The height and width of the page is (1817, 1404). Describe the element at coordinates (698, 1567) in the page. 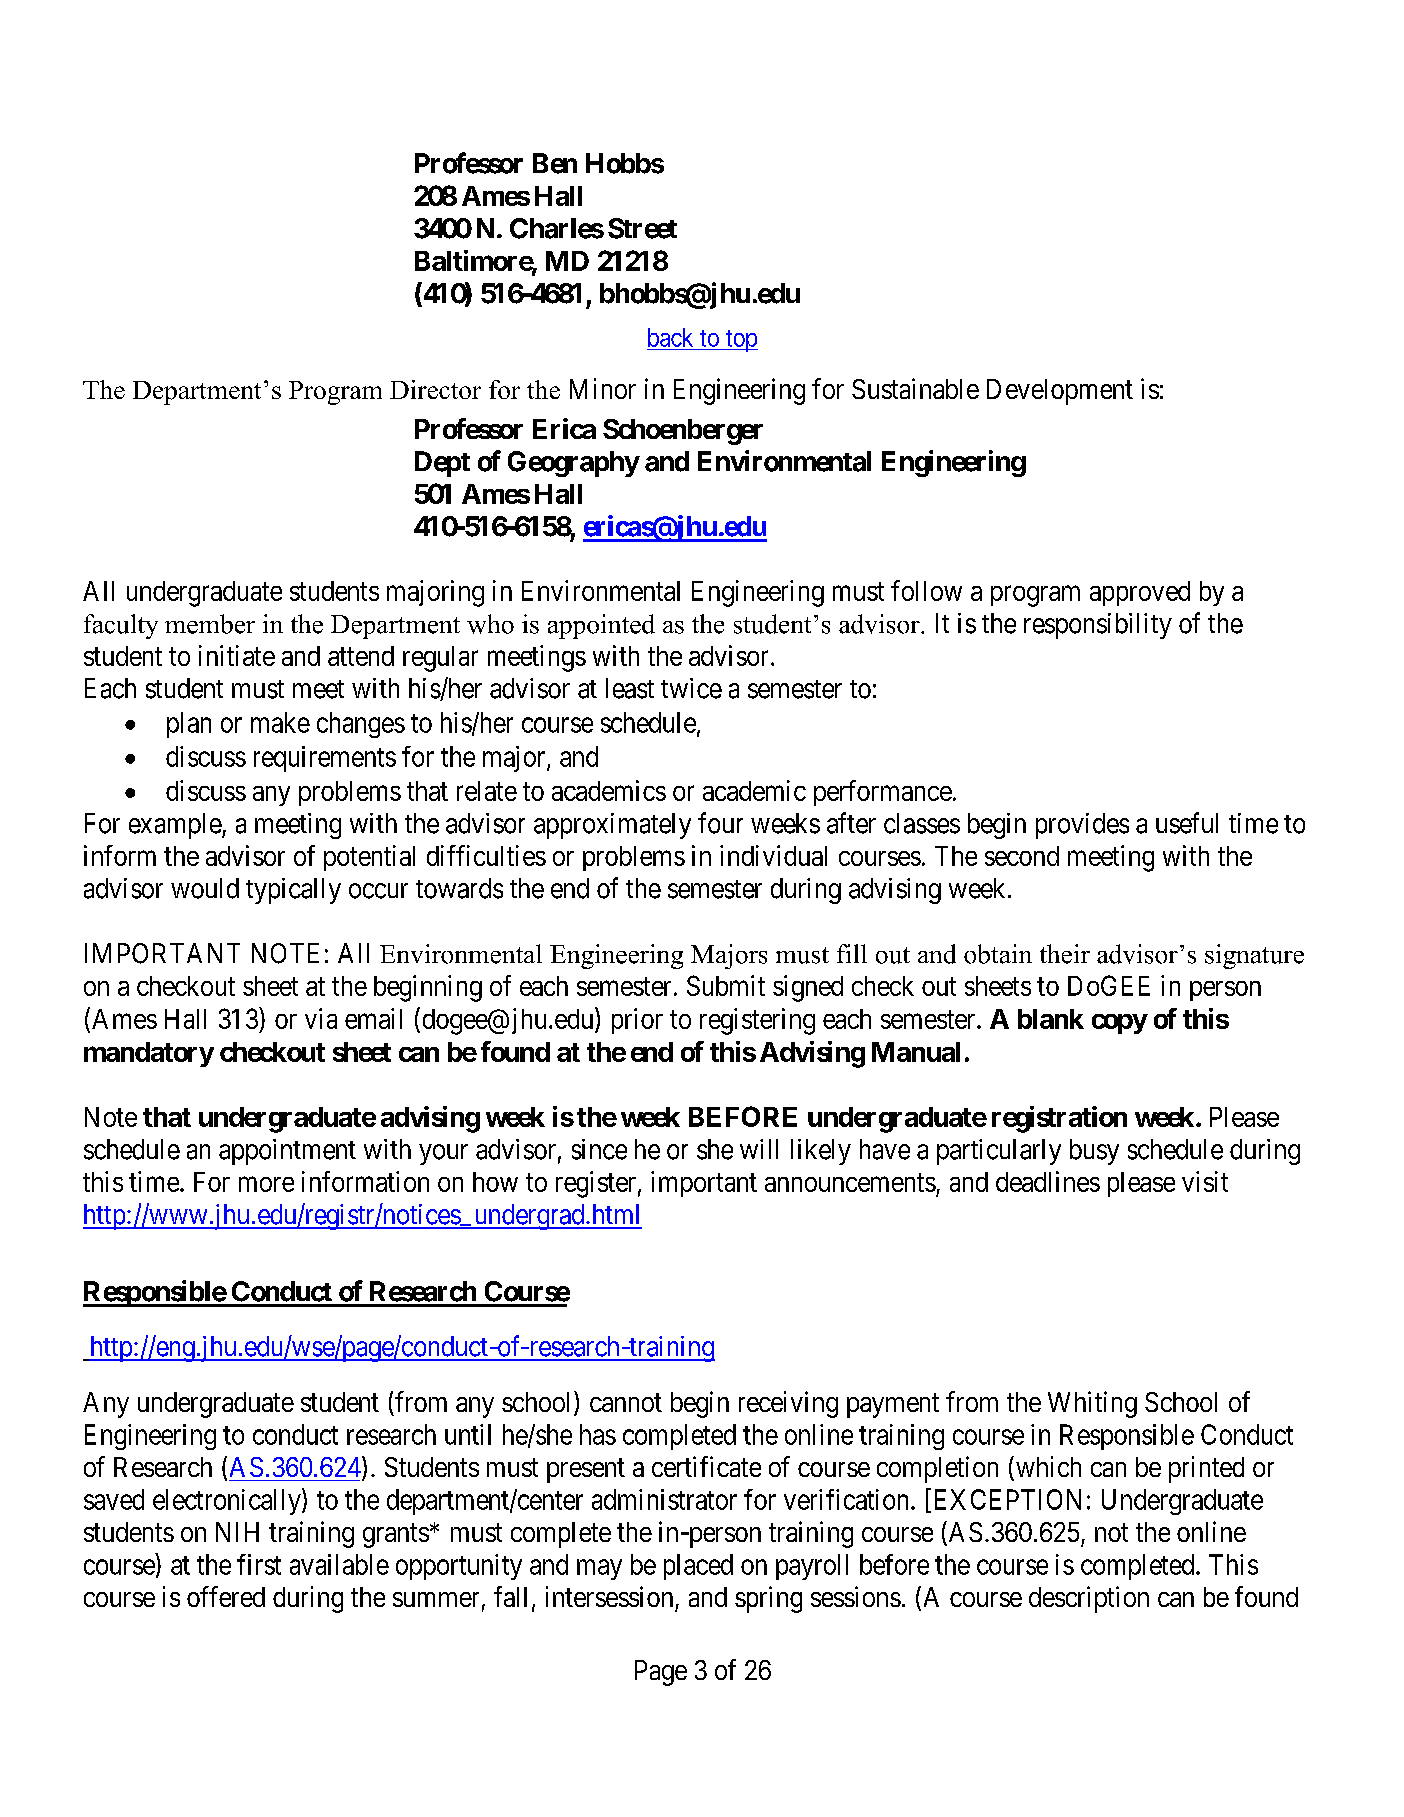

I see `placed` at that location.
